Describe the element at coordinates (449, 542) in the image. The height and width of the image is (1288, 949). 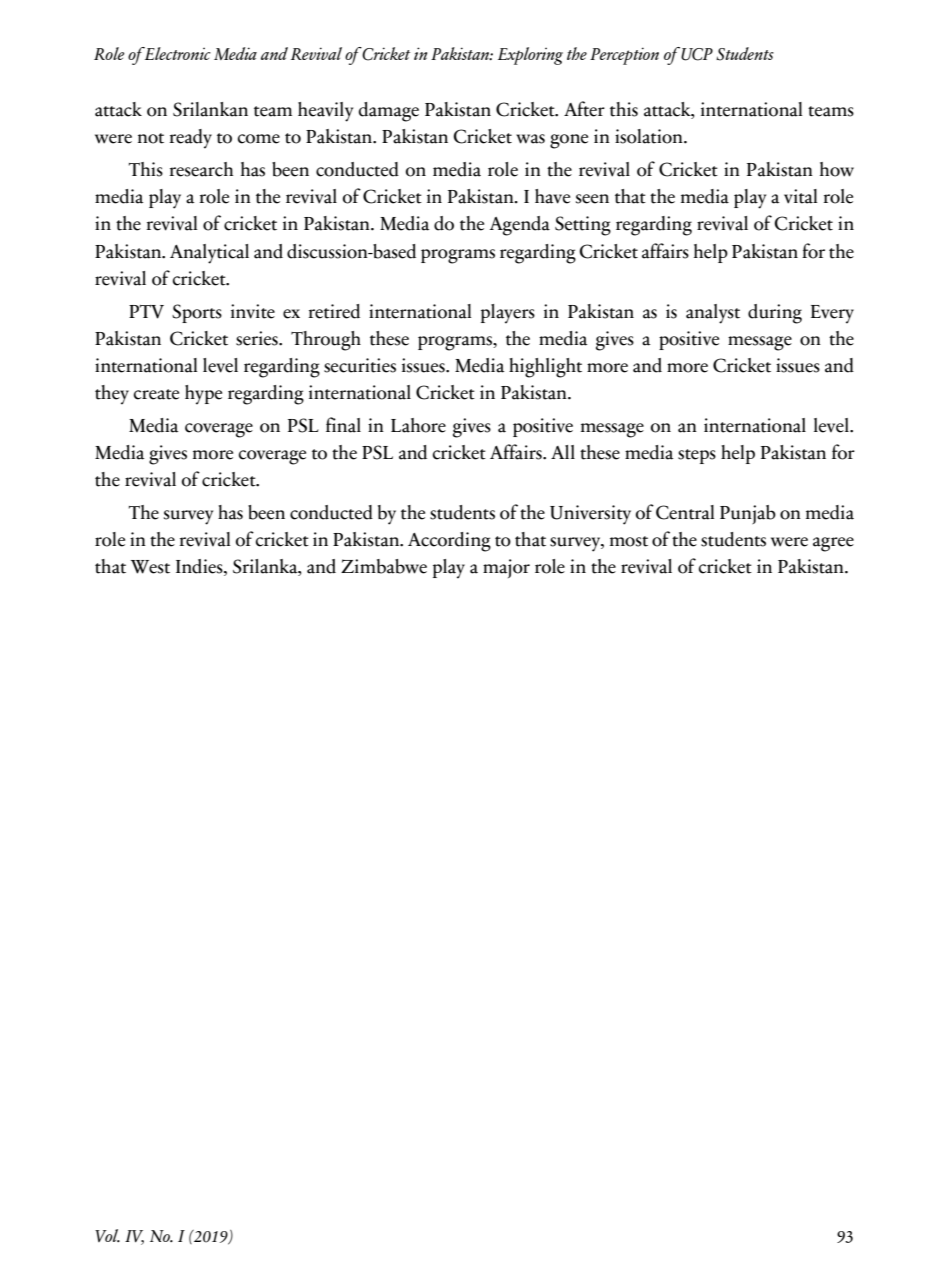
I see `According` at that location.
